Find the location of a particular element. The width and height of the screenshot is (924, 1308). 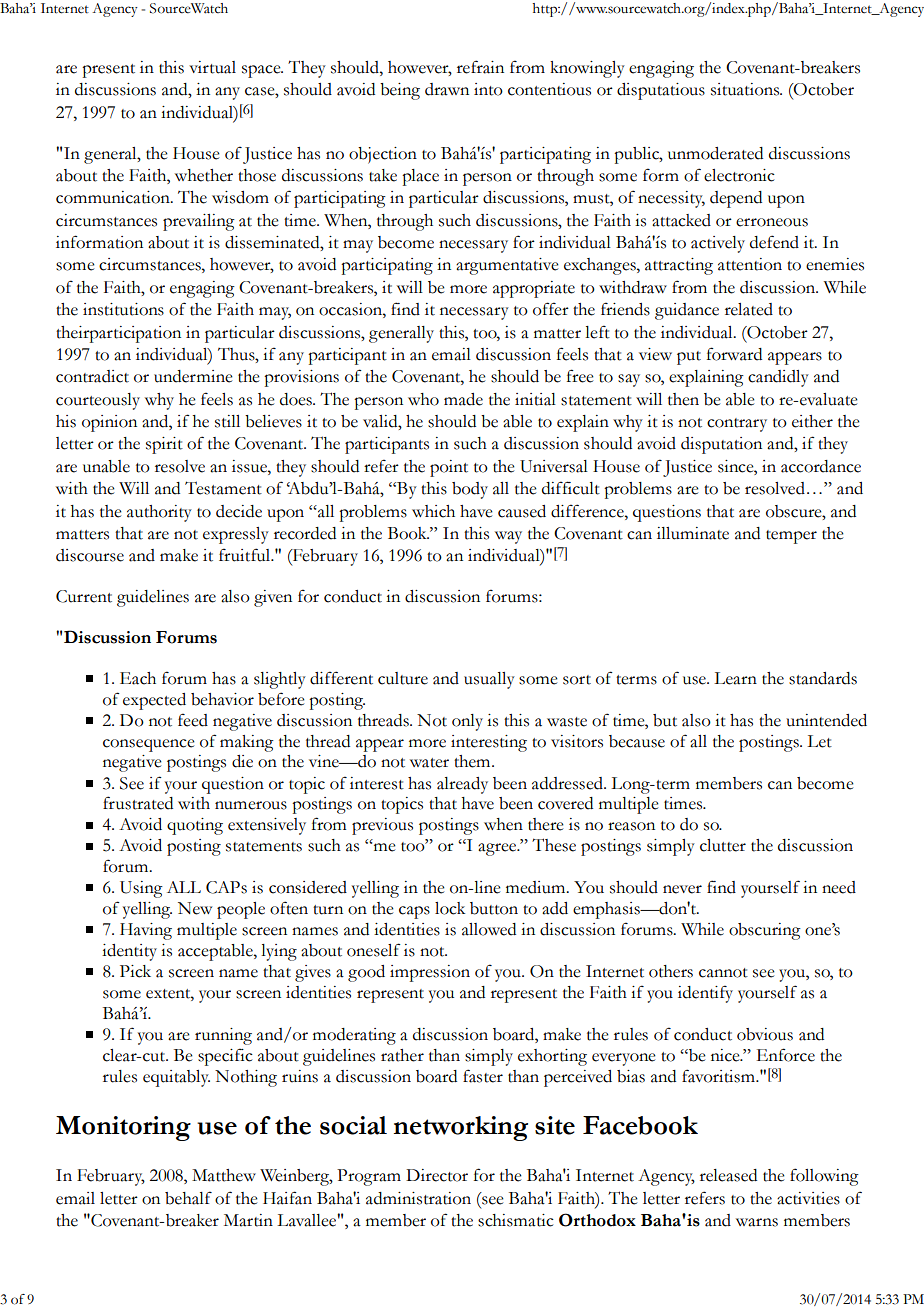

situations is located at coordinates (746, 89).
